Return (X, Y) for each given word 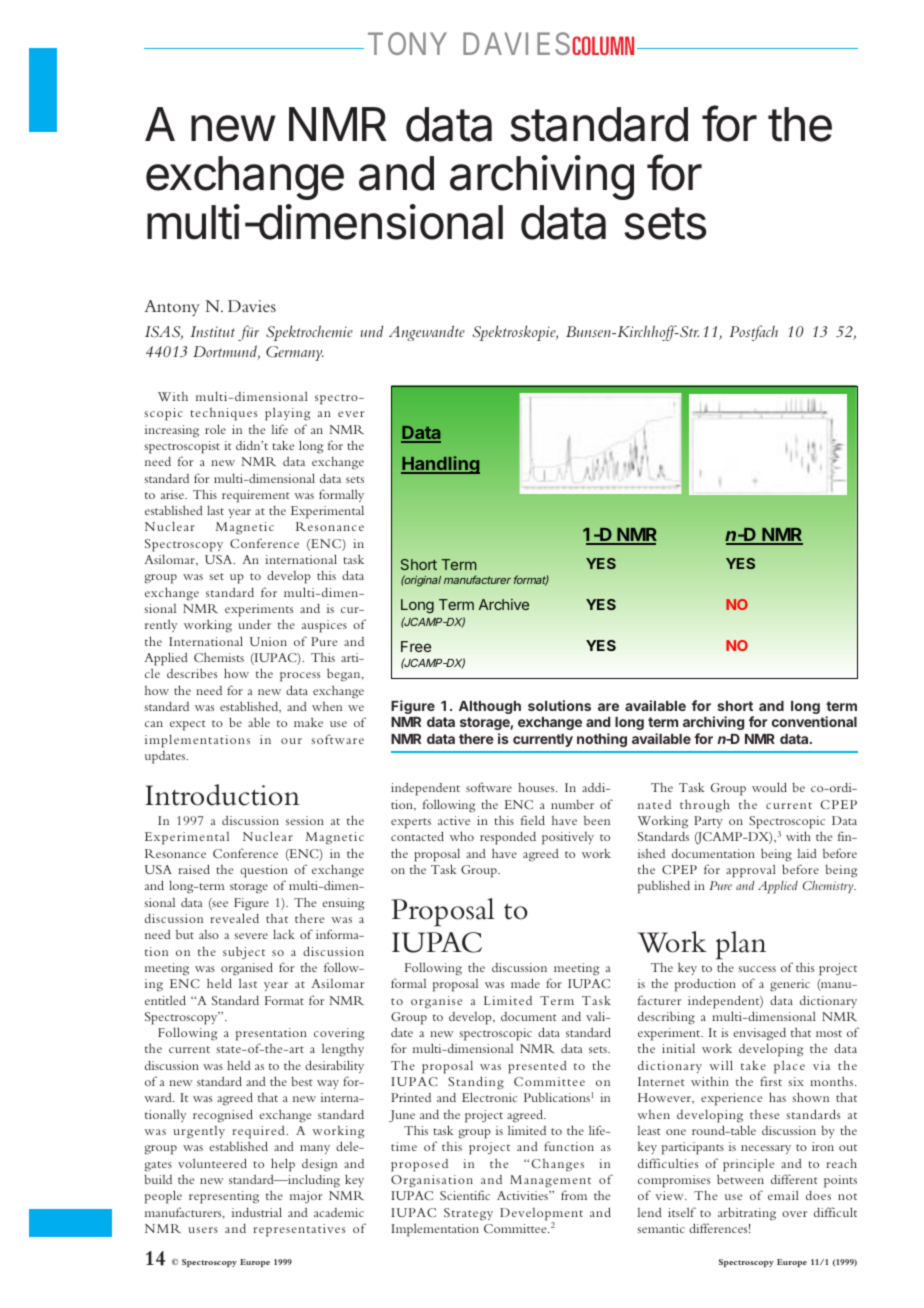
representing (224, 1197)
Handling (440, 465)
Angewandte (427, 333)
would (769, 787)
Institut (212, 331)
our (291, 741)
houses (537, 787)
